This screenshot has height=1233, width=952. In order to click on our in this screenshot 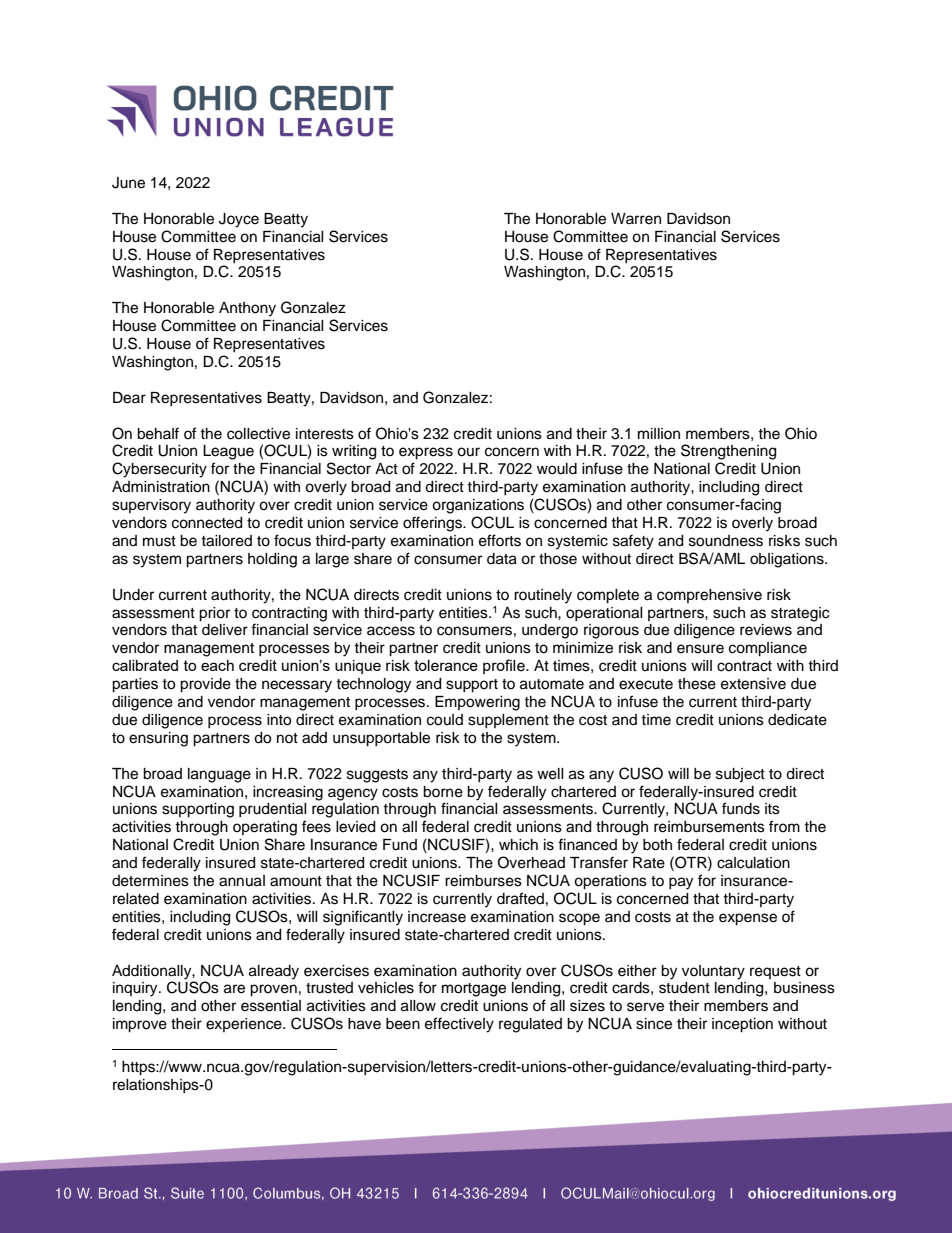, I will do `click(468, 452)`.
